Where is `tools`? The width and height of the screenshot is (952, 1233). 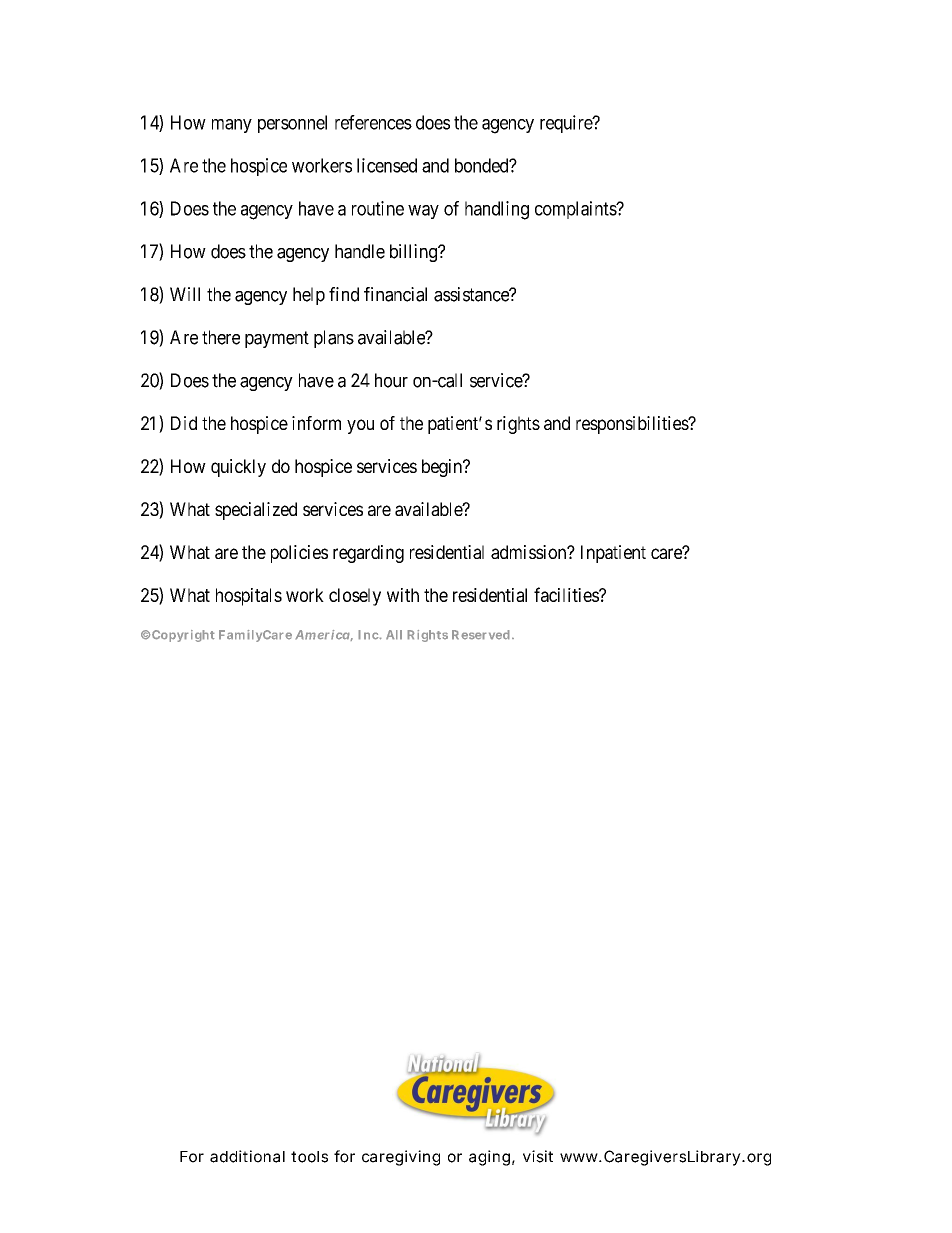
tools is located at coordinates (309, 1157).
